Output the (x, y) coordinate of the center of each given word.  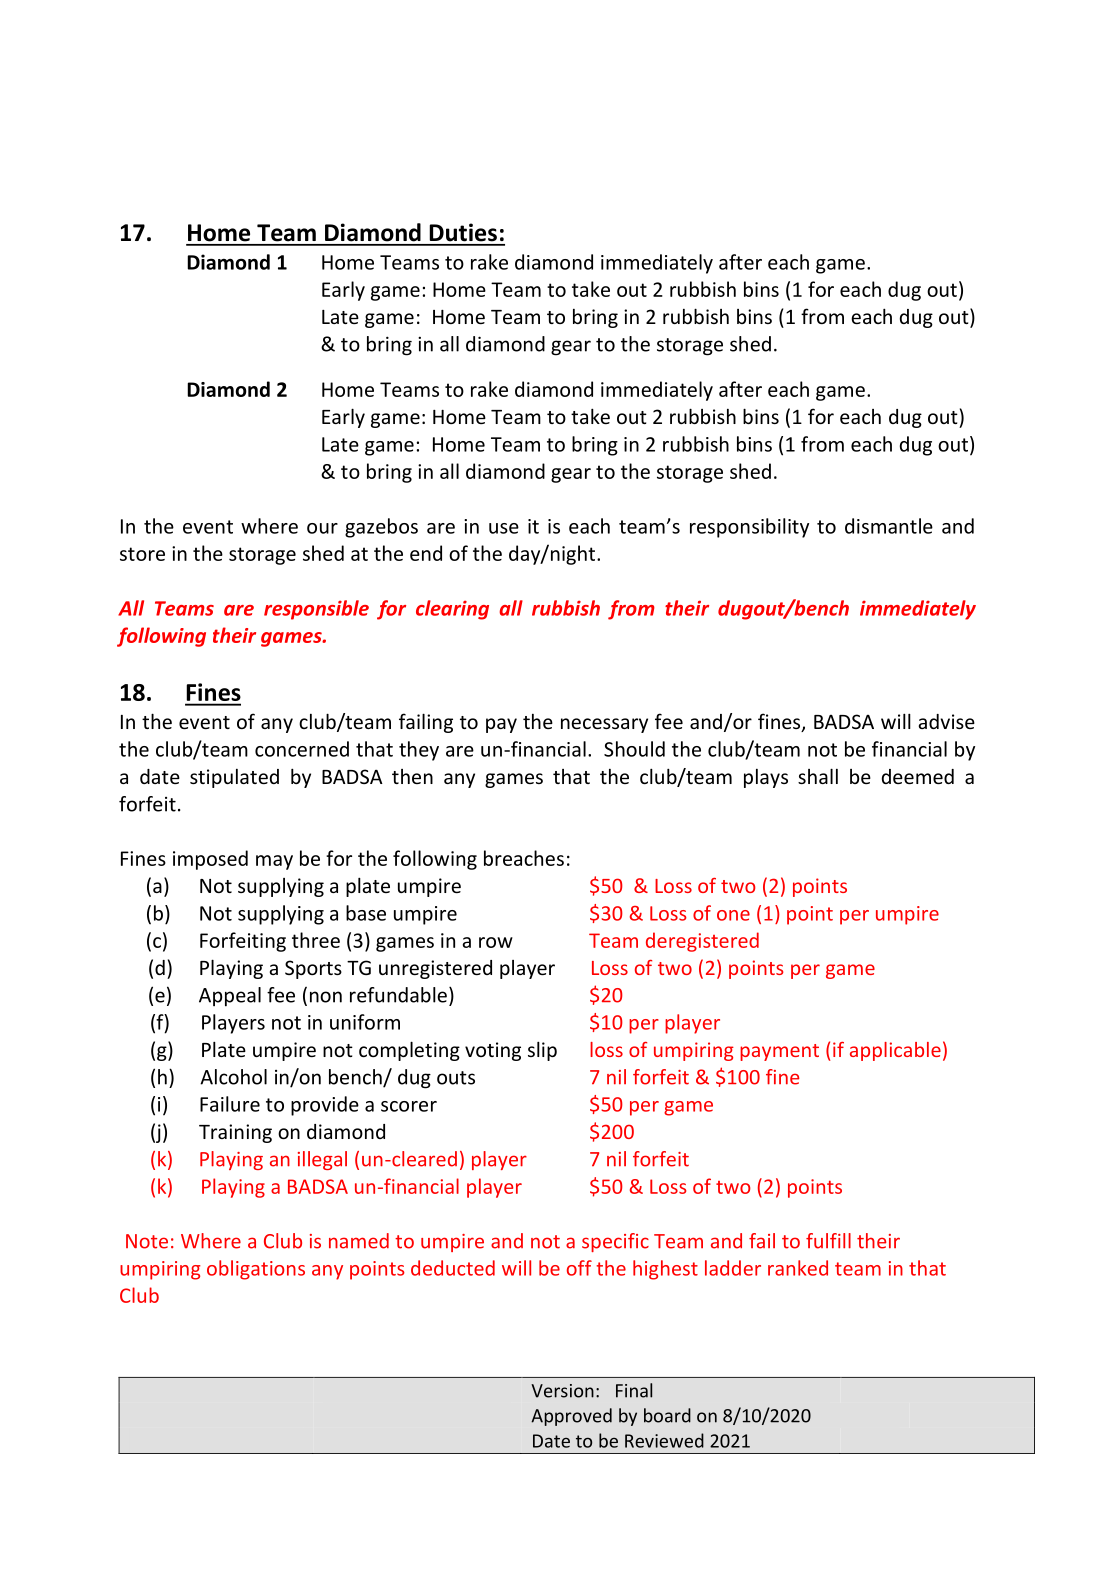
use (504, 528)
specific (615, 1242)
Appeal (230, 997)
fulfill (828, 1241)
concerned (302, 749)
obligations (256, 1270)
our (322, 528)
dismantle (889, 526)
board (667, 1415)
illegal (322, 1160)
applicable (895, 1051)
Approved (571, 1417)
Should (634, 749)
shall (818, 776)
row (496, 942)
